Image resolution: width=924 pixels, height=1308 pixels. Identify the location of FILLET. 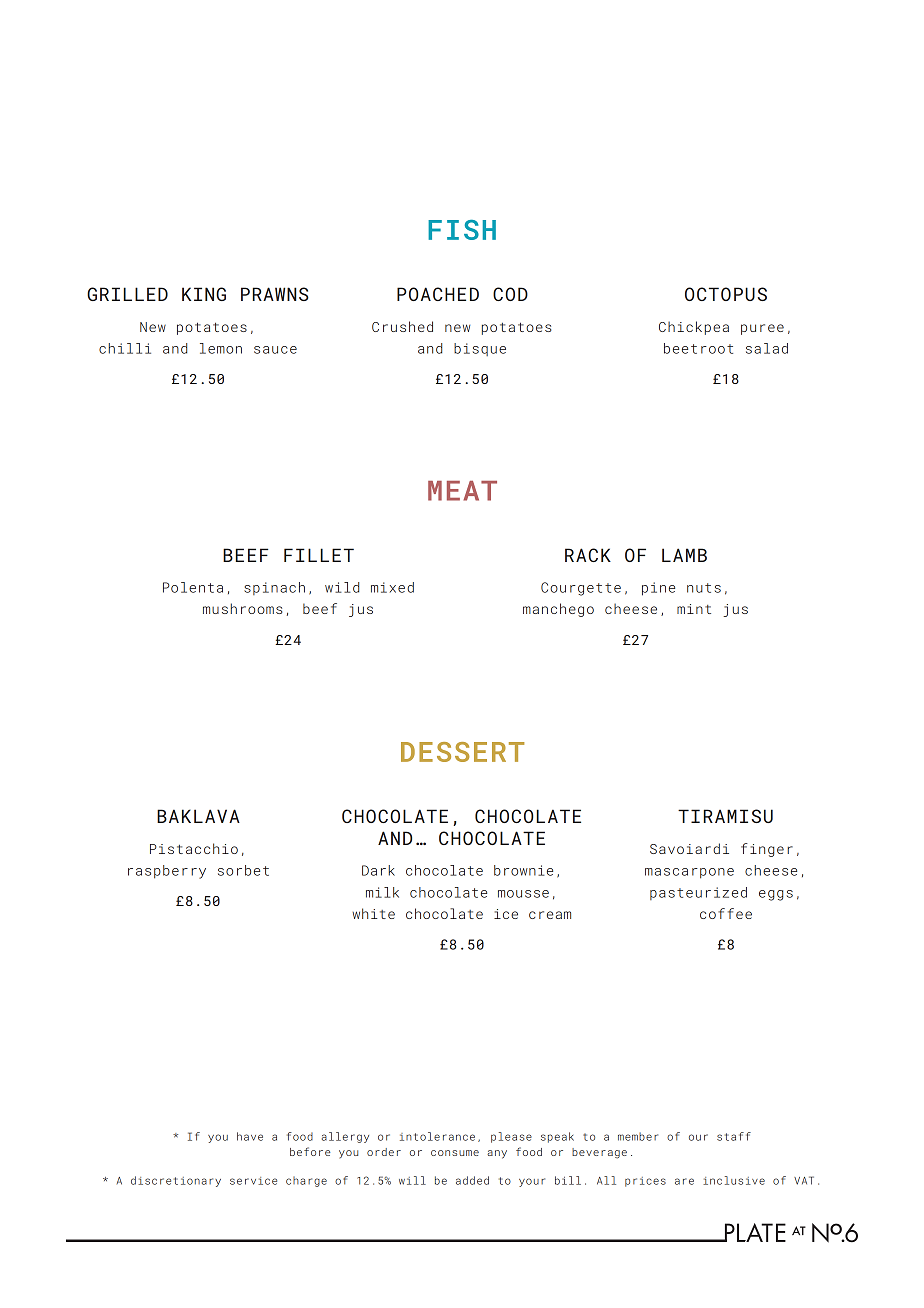
(319, 555).
